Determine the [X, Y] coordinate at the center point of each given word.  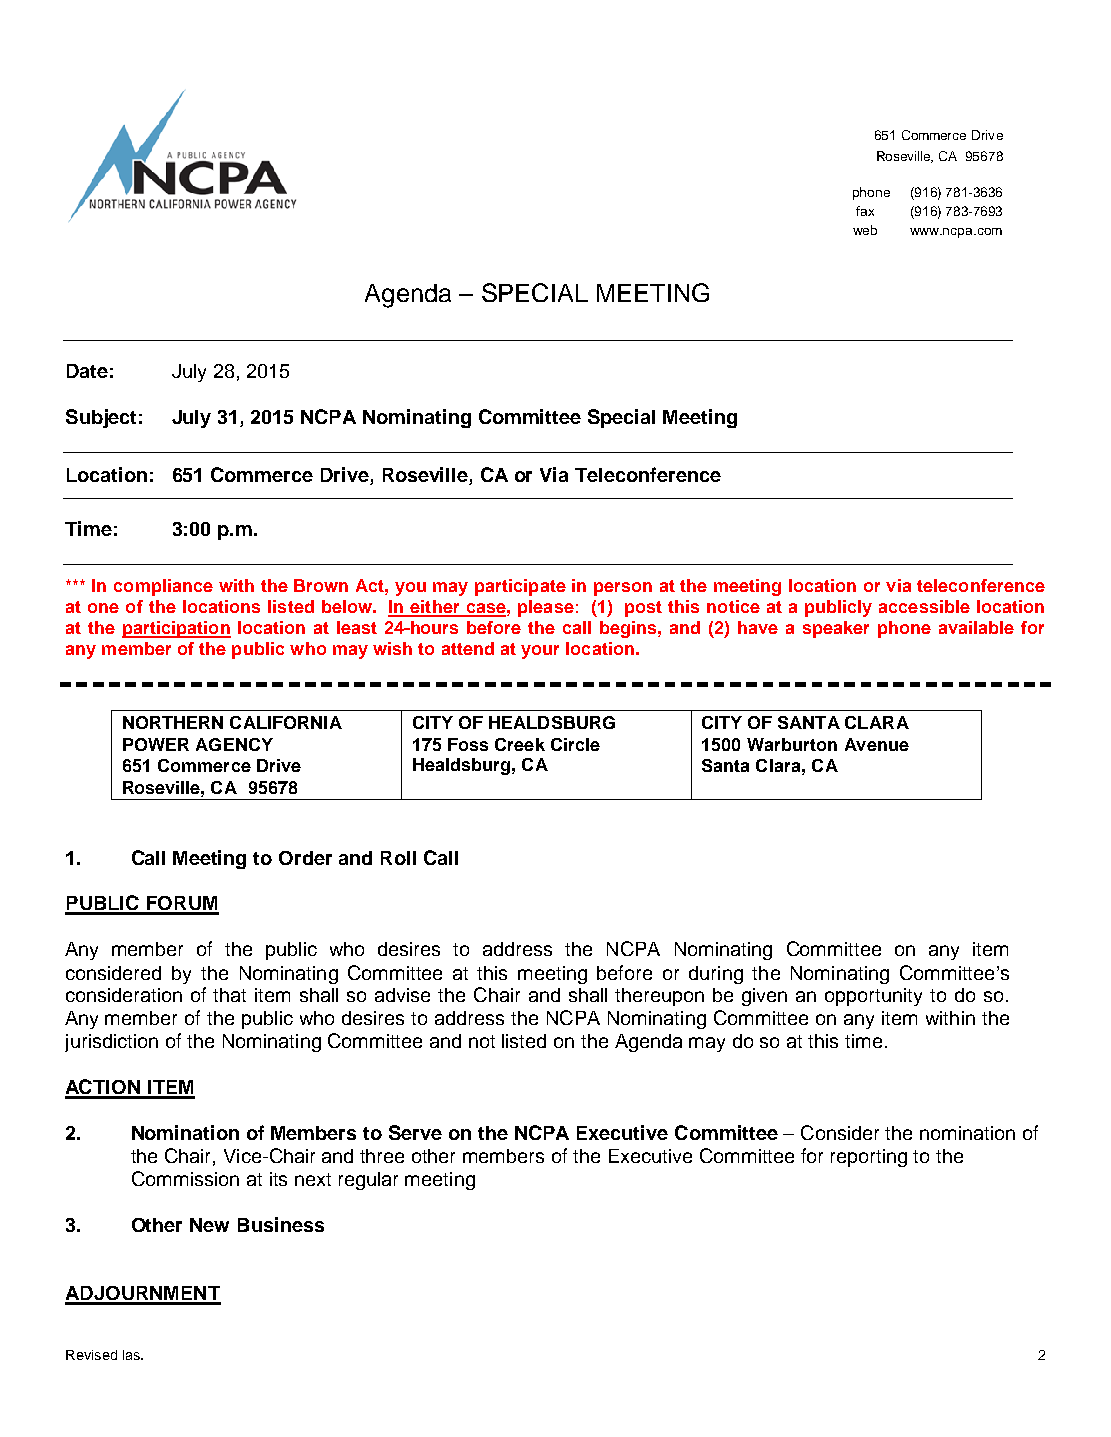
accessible [924, 606]
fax [865, 211]
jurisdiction [111, 1043]
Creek [520, 744]
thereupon [659, 997]
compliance [163, 587]
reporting [869, 1158]
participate [520, 587]
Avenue [877, 744]
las [133, 1355]
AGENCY [234, 744]
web [865, 230]
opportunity [873, 997]
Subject [101, 418]
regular [368, 1181]
